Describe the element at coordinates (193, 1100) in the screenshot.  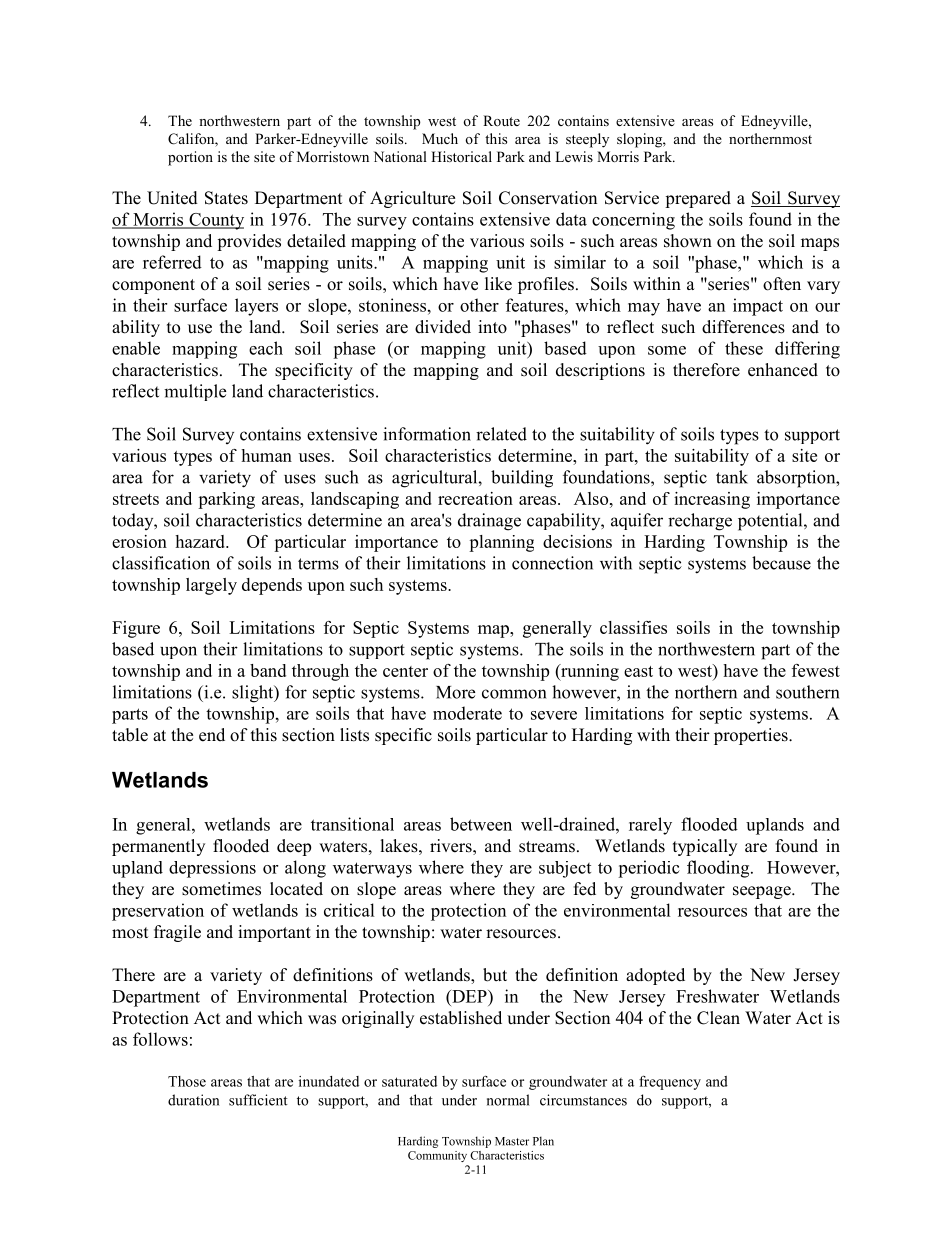
I see `duration` at that location.
